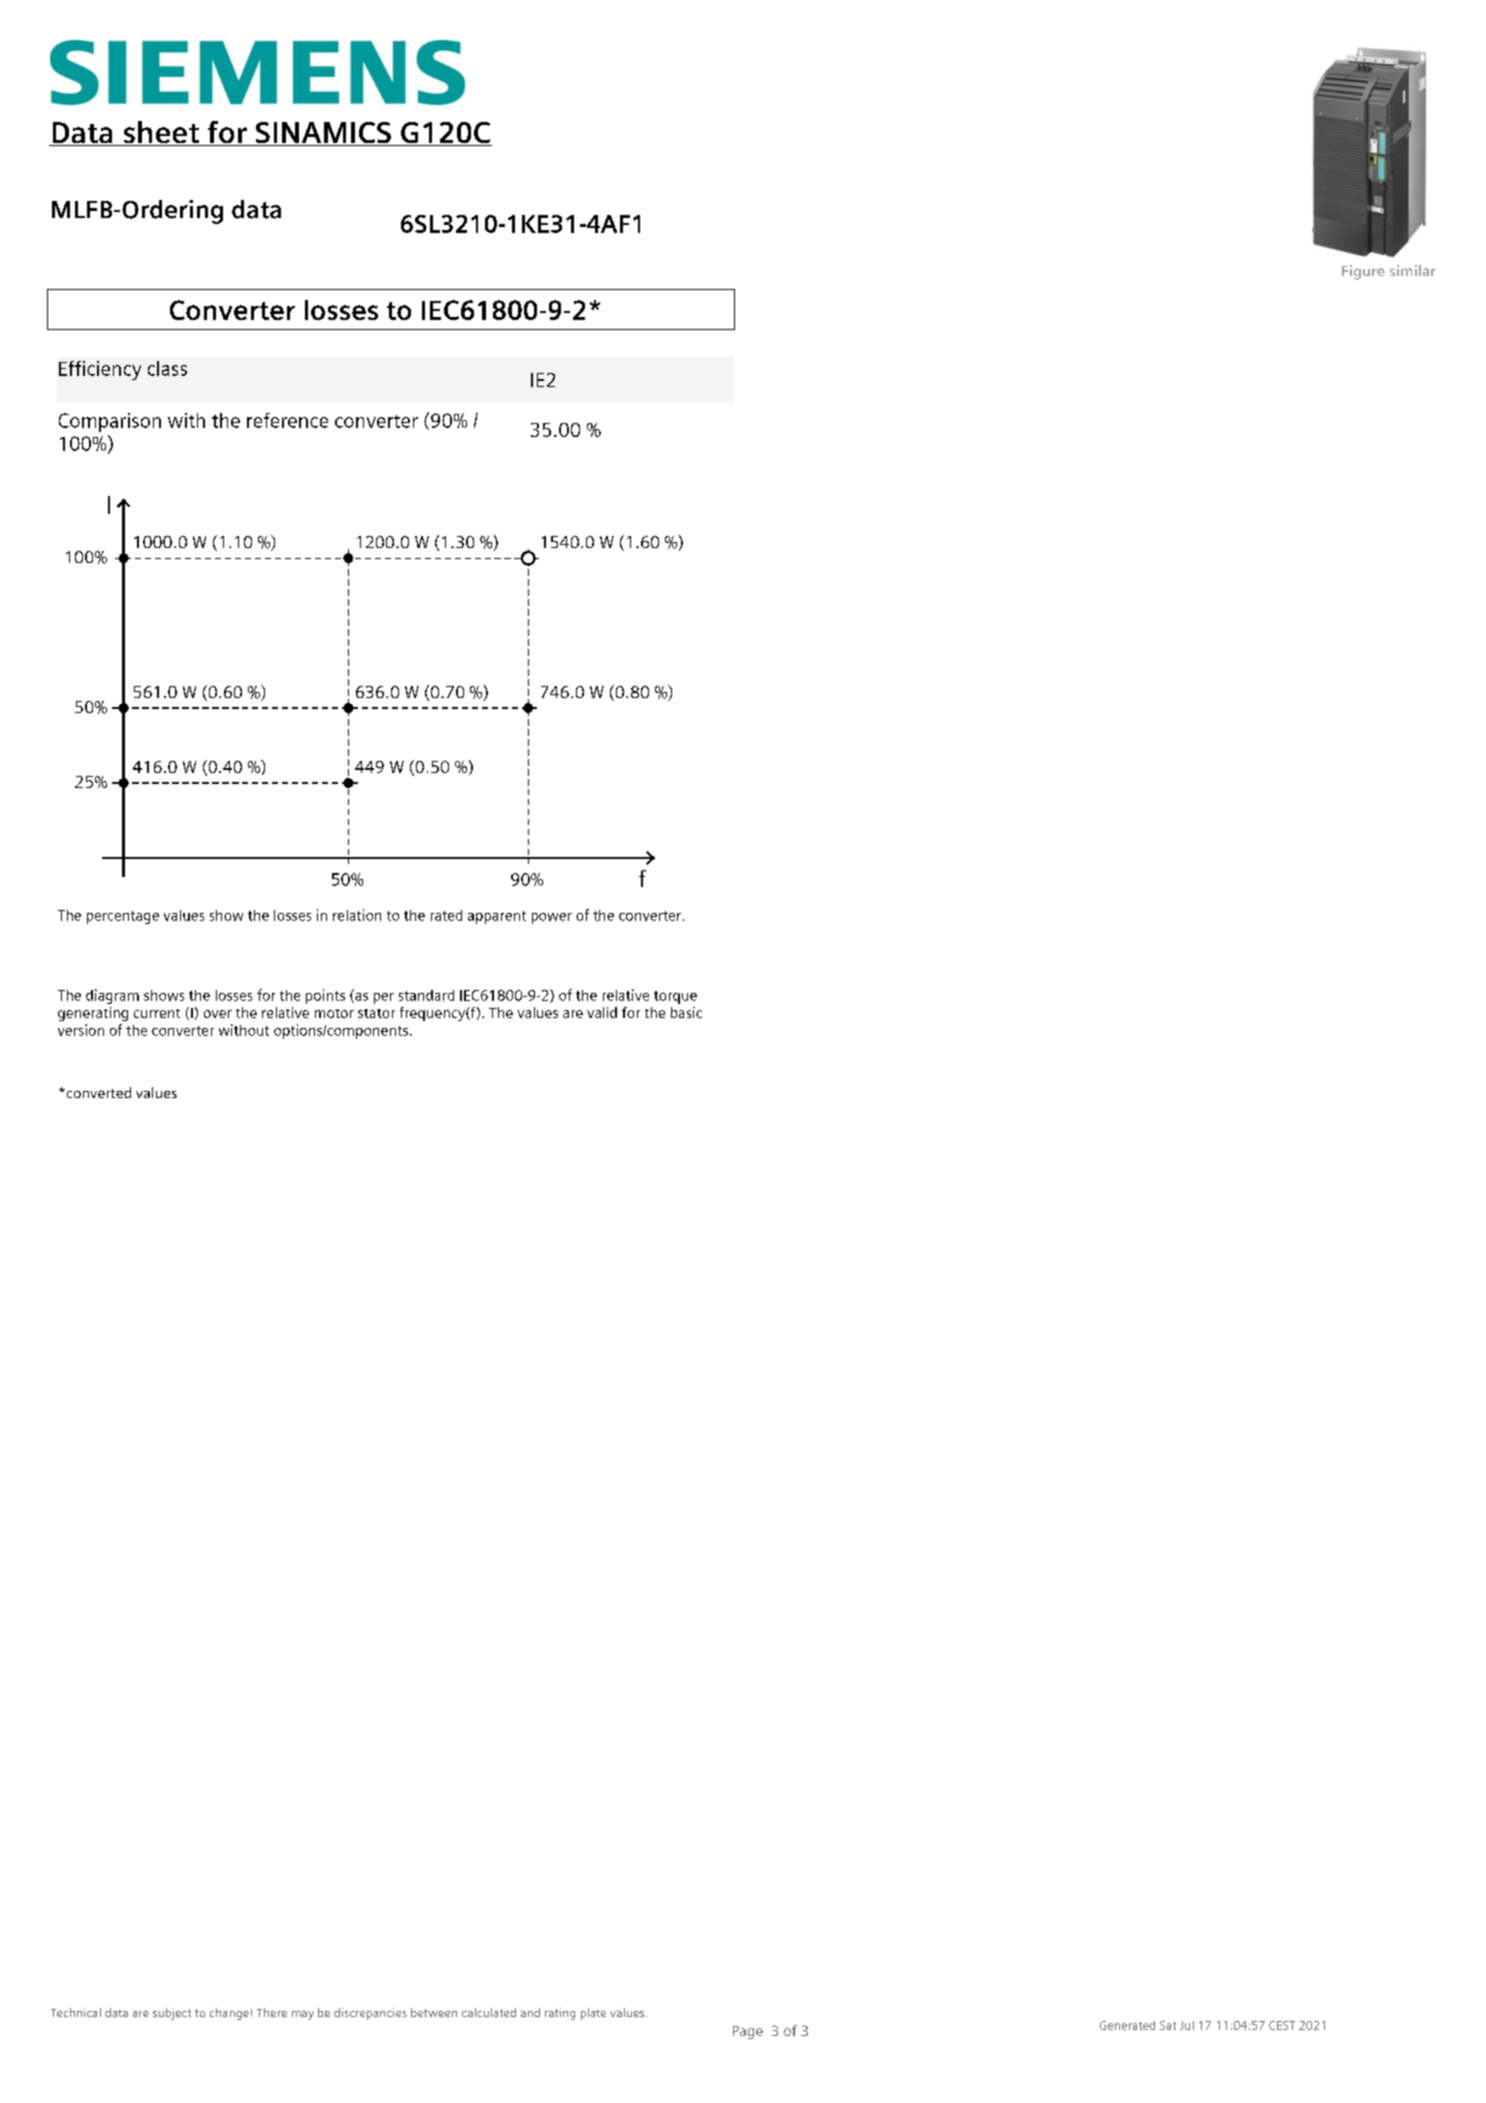  Describe the element at coordinates (675, 997) in the document. I see `torque` at that location.
